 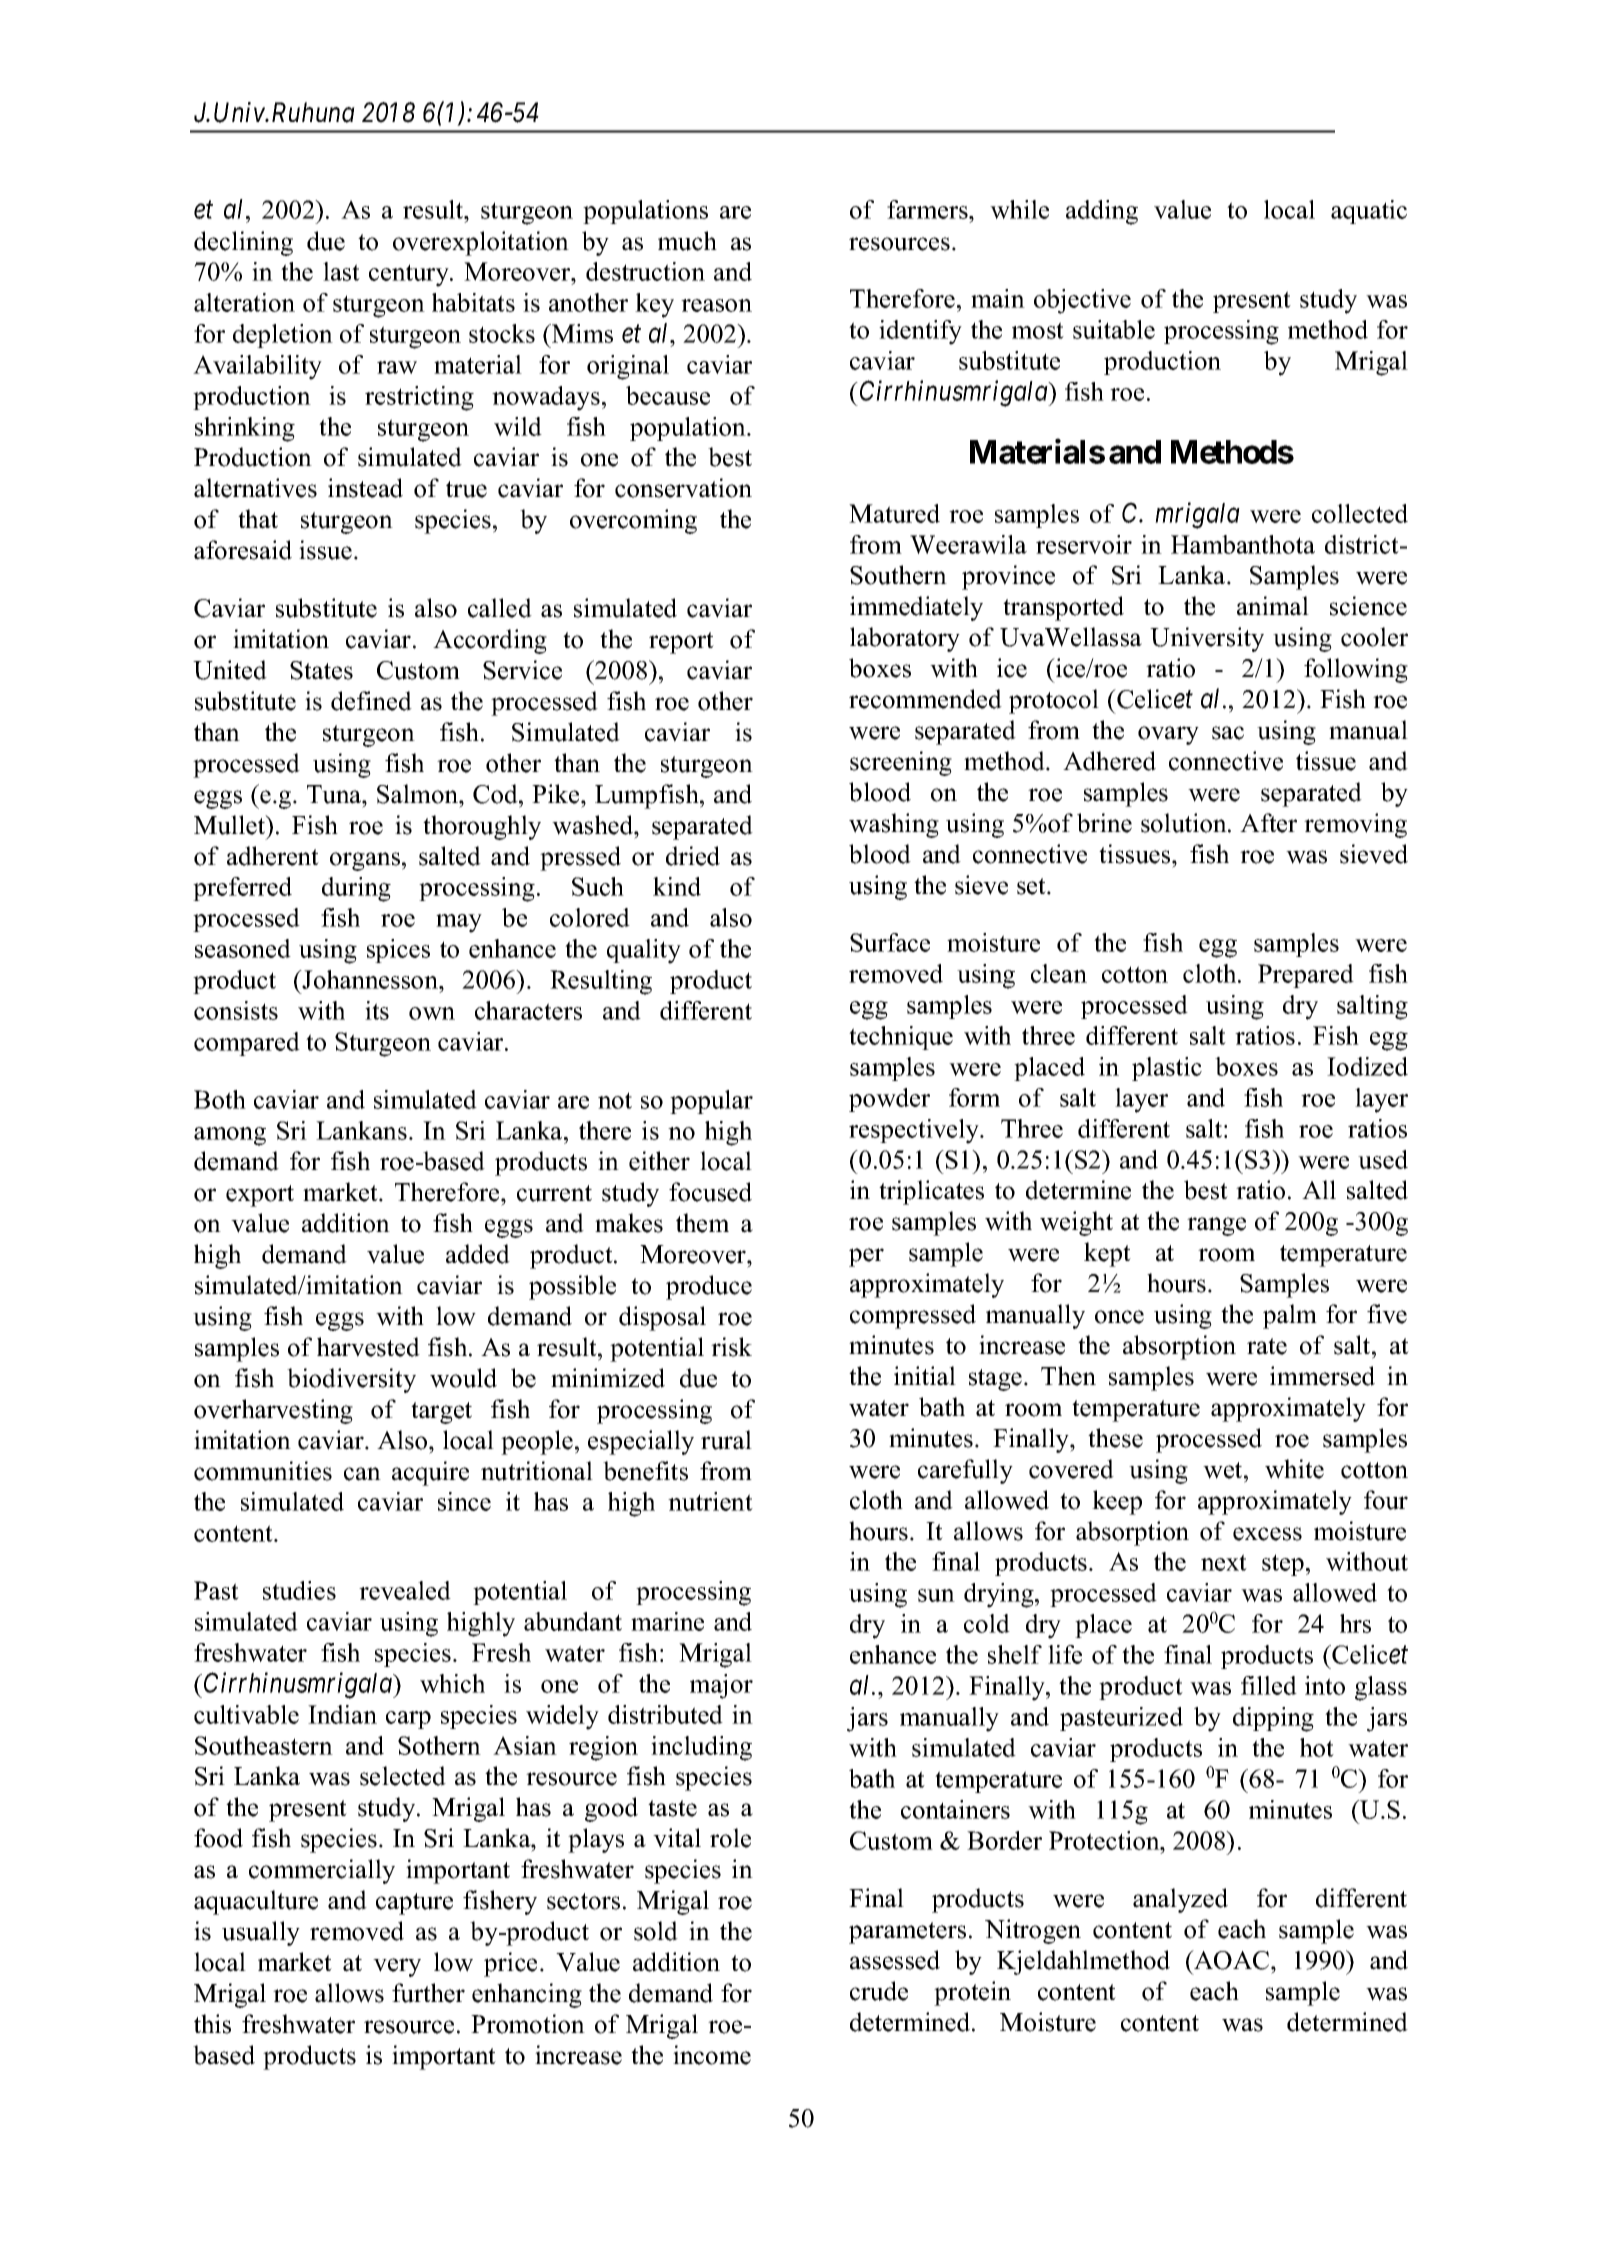 I want to click on very, so click(x=397, y=1967).
